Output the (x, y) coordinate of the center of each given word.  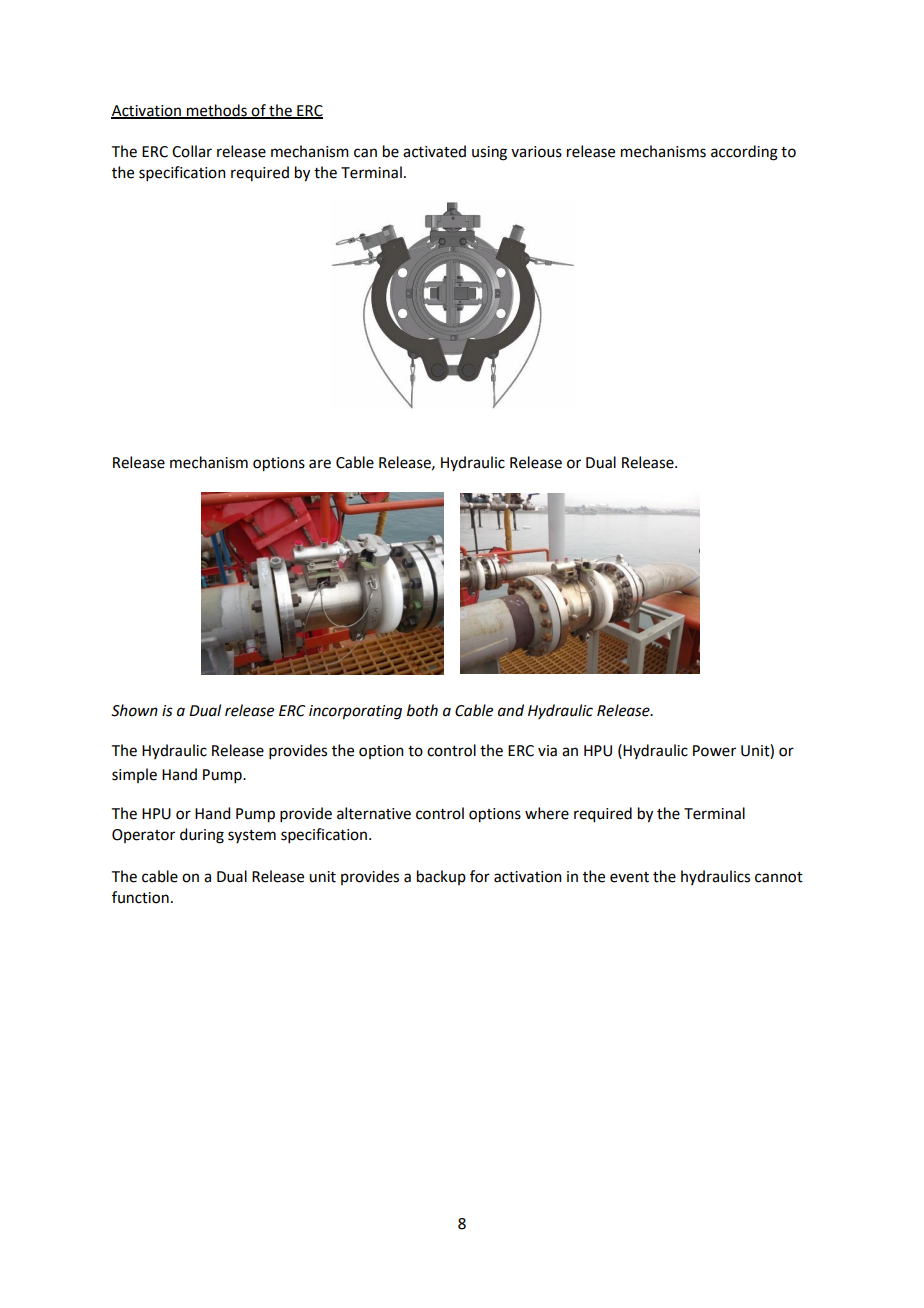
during (202, 836)
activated (434, 151)
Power (714, 751)
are (320, 464)
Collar (192, 151)
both (422, 710)
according (744, 153)
